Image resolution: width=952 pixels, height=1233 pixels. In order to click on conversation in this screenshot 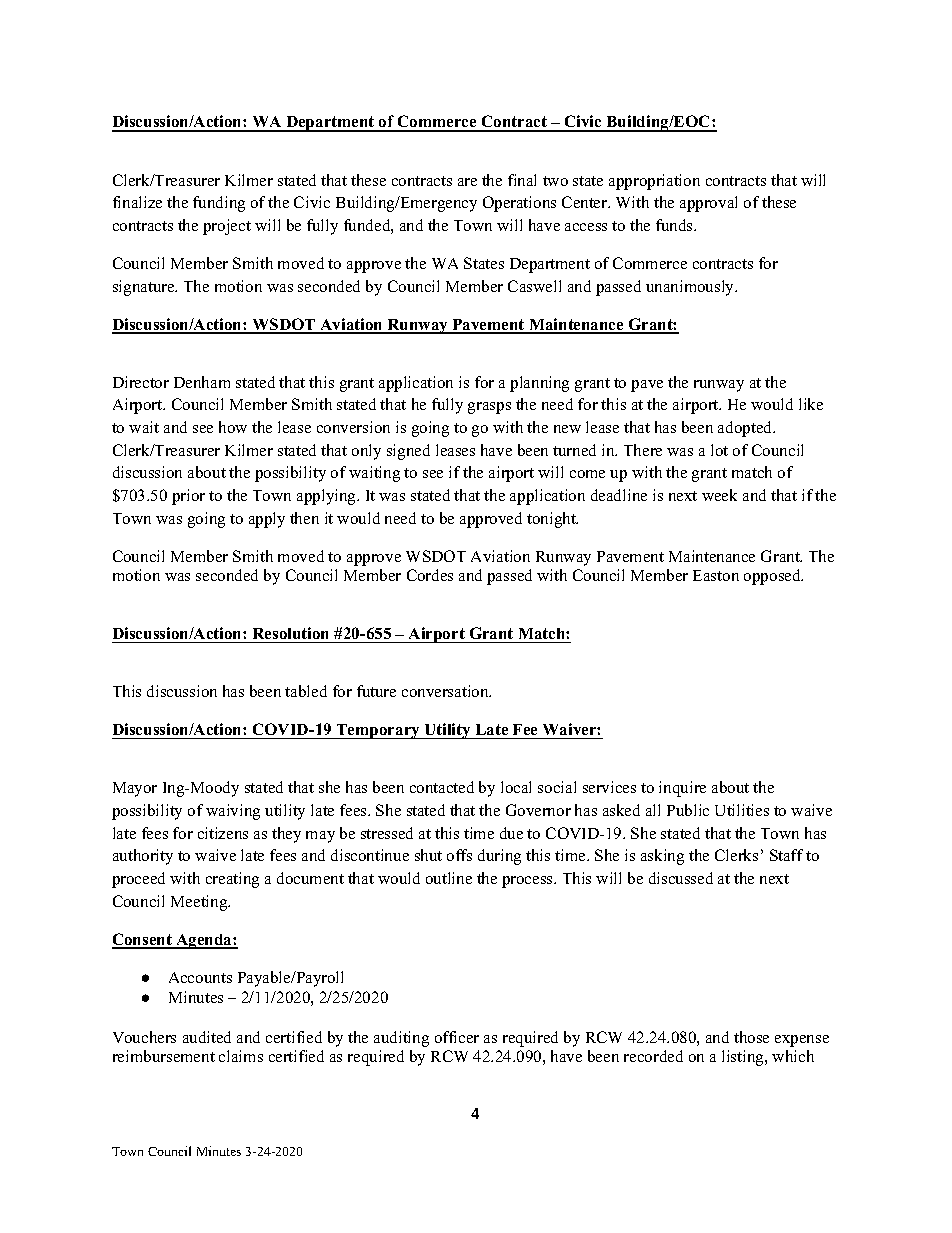, I will do `click(446, 691)`.
